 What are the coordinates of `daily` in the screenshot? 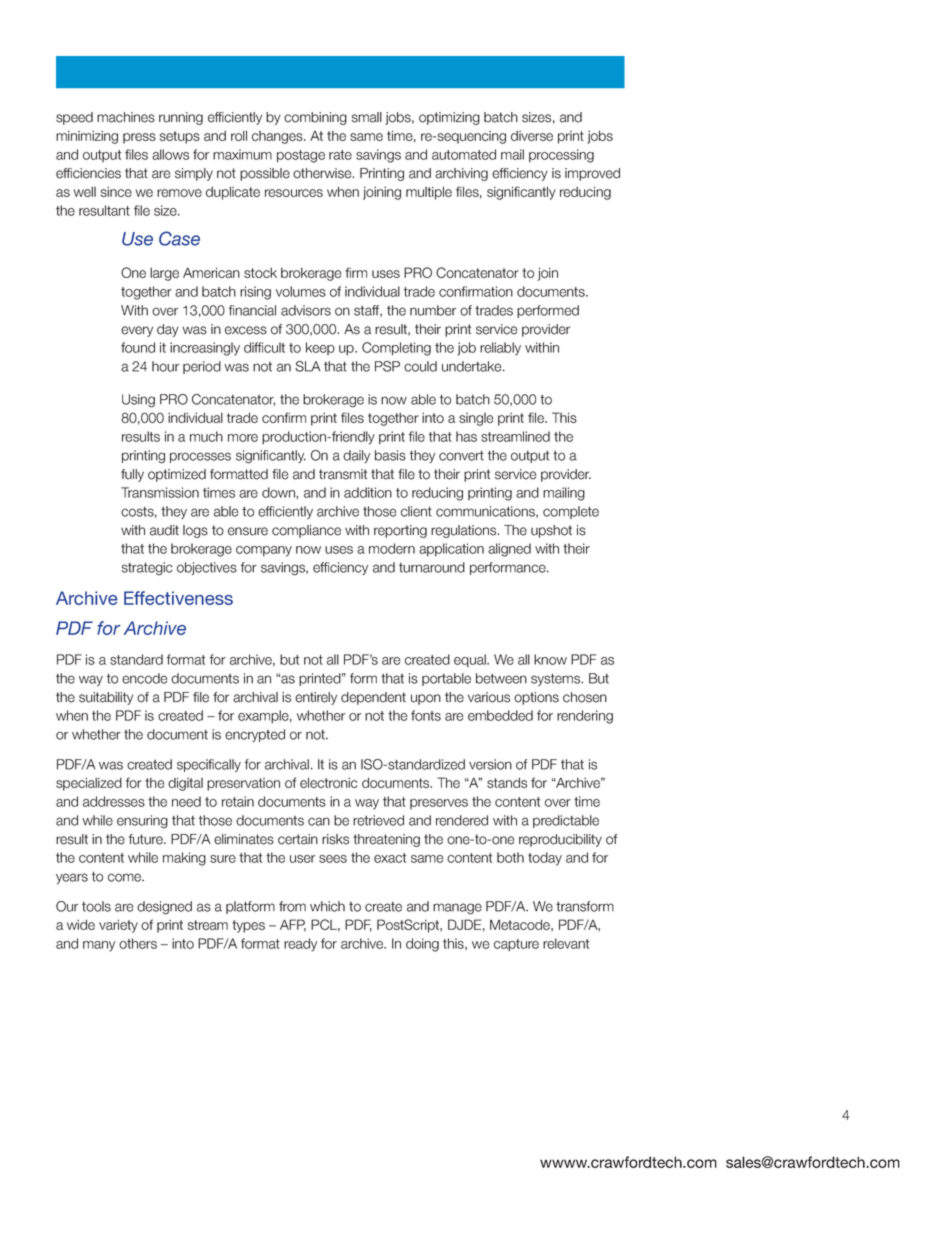 It's located at (356, 456).
